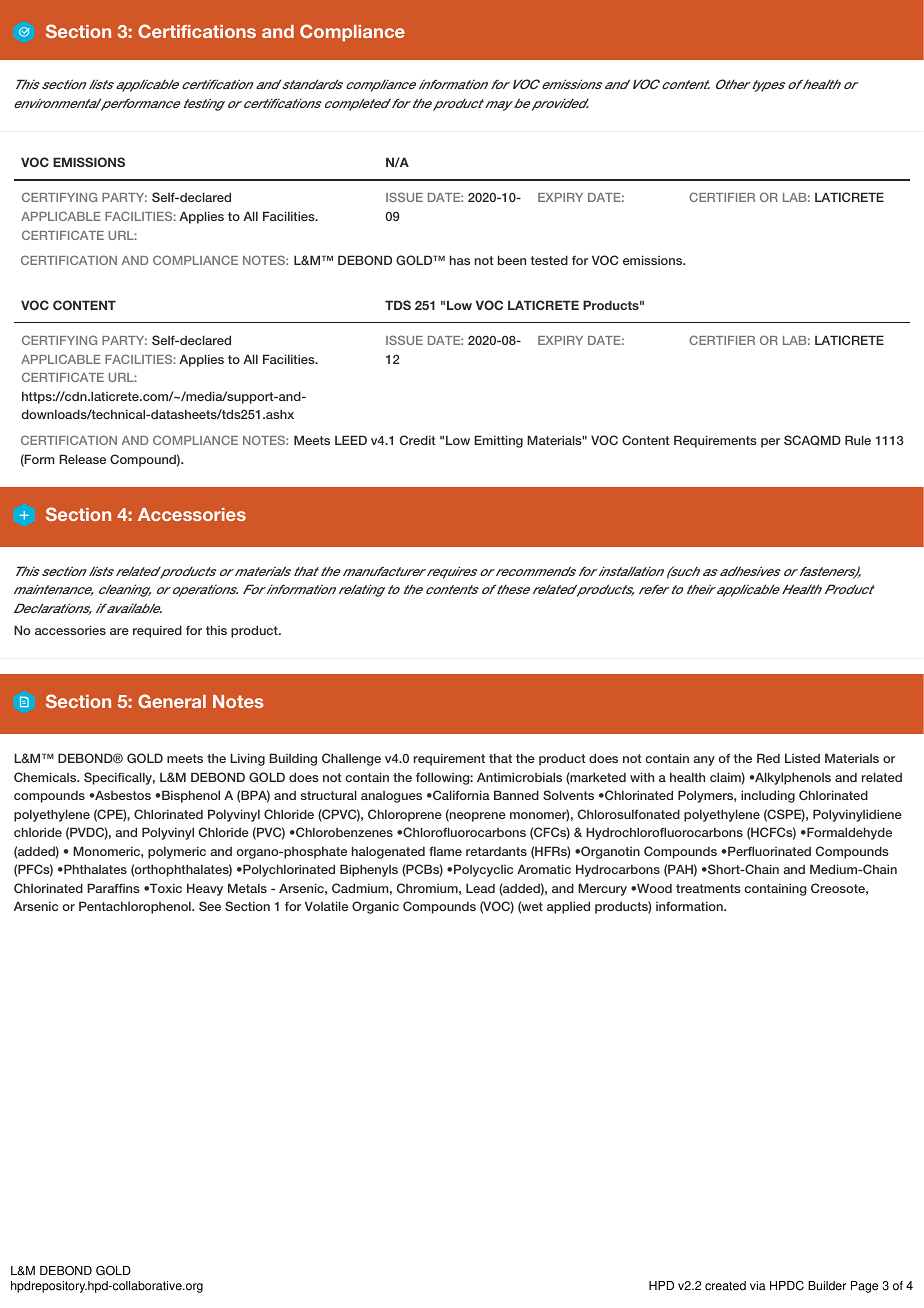  Describe the element at coordinates (82, 459) in the page. I see `Release` at that location.
